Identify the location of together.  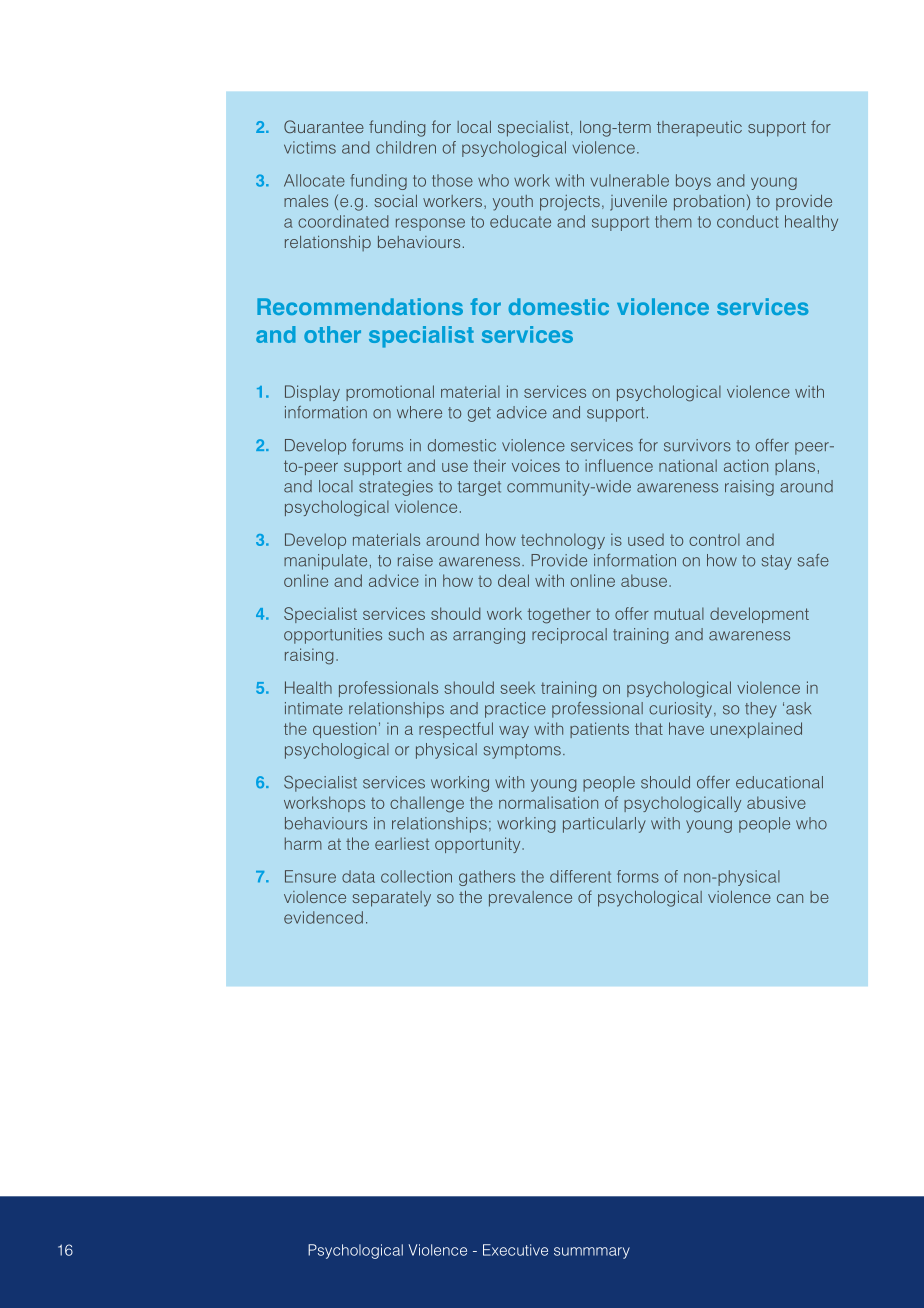
(559, 616).
